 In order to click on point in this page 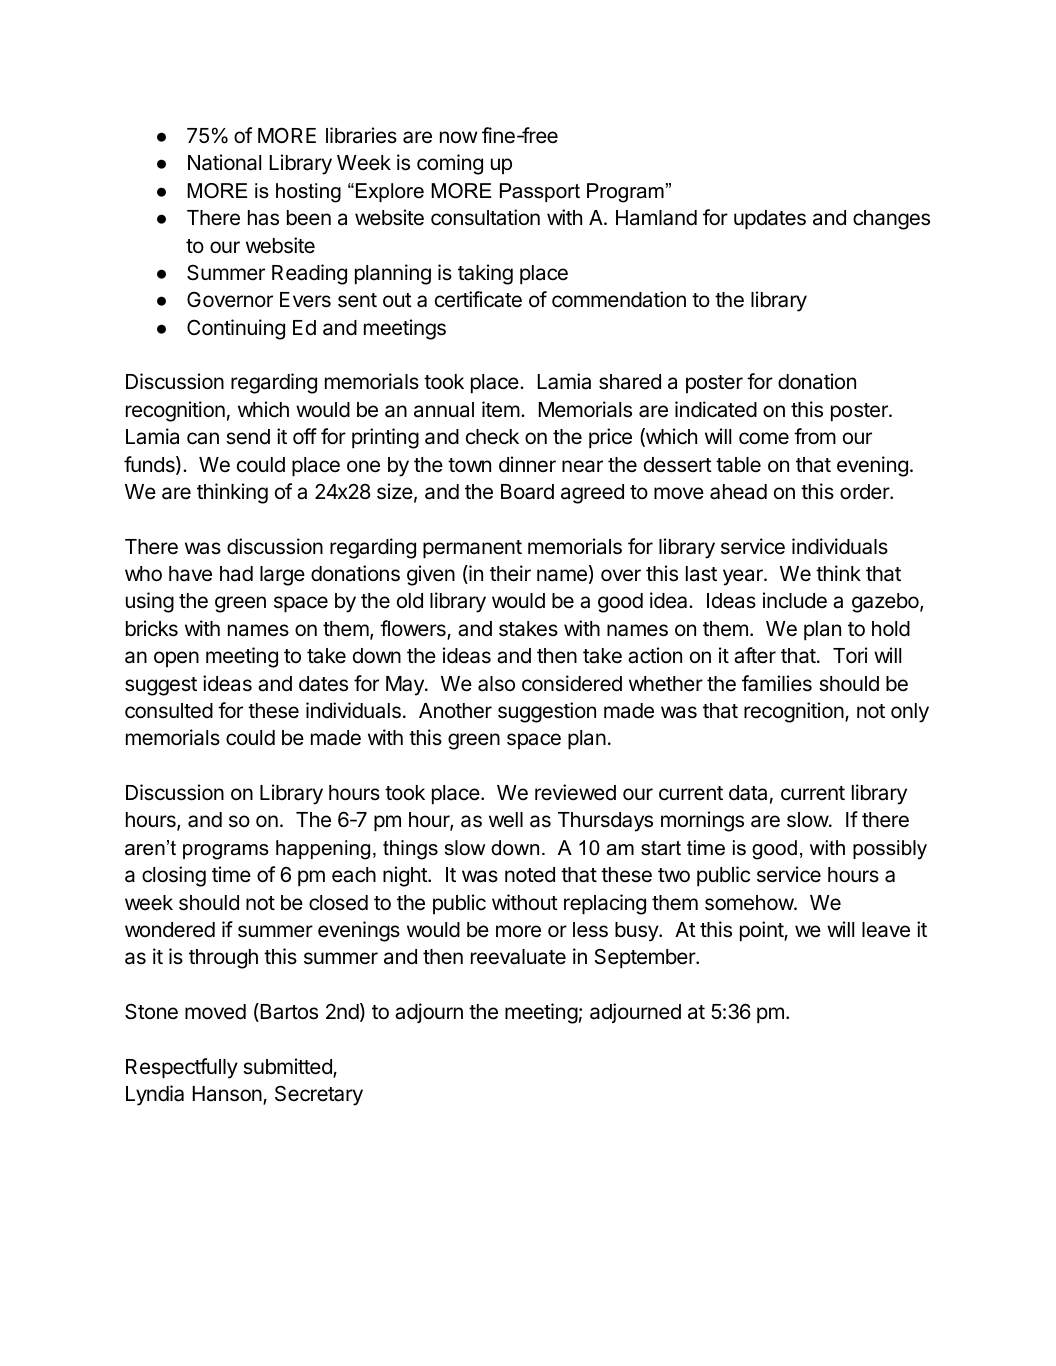, I will do `click(762, 931)`.
